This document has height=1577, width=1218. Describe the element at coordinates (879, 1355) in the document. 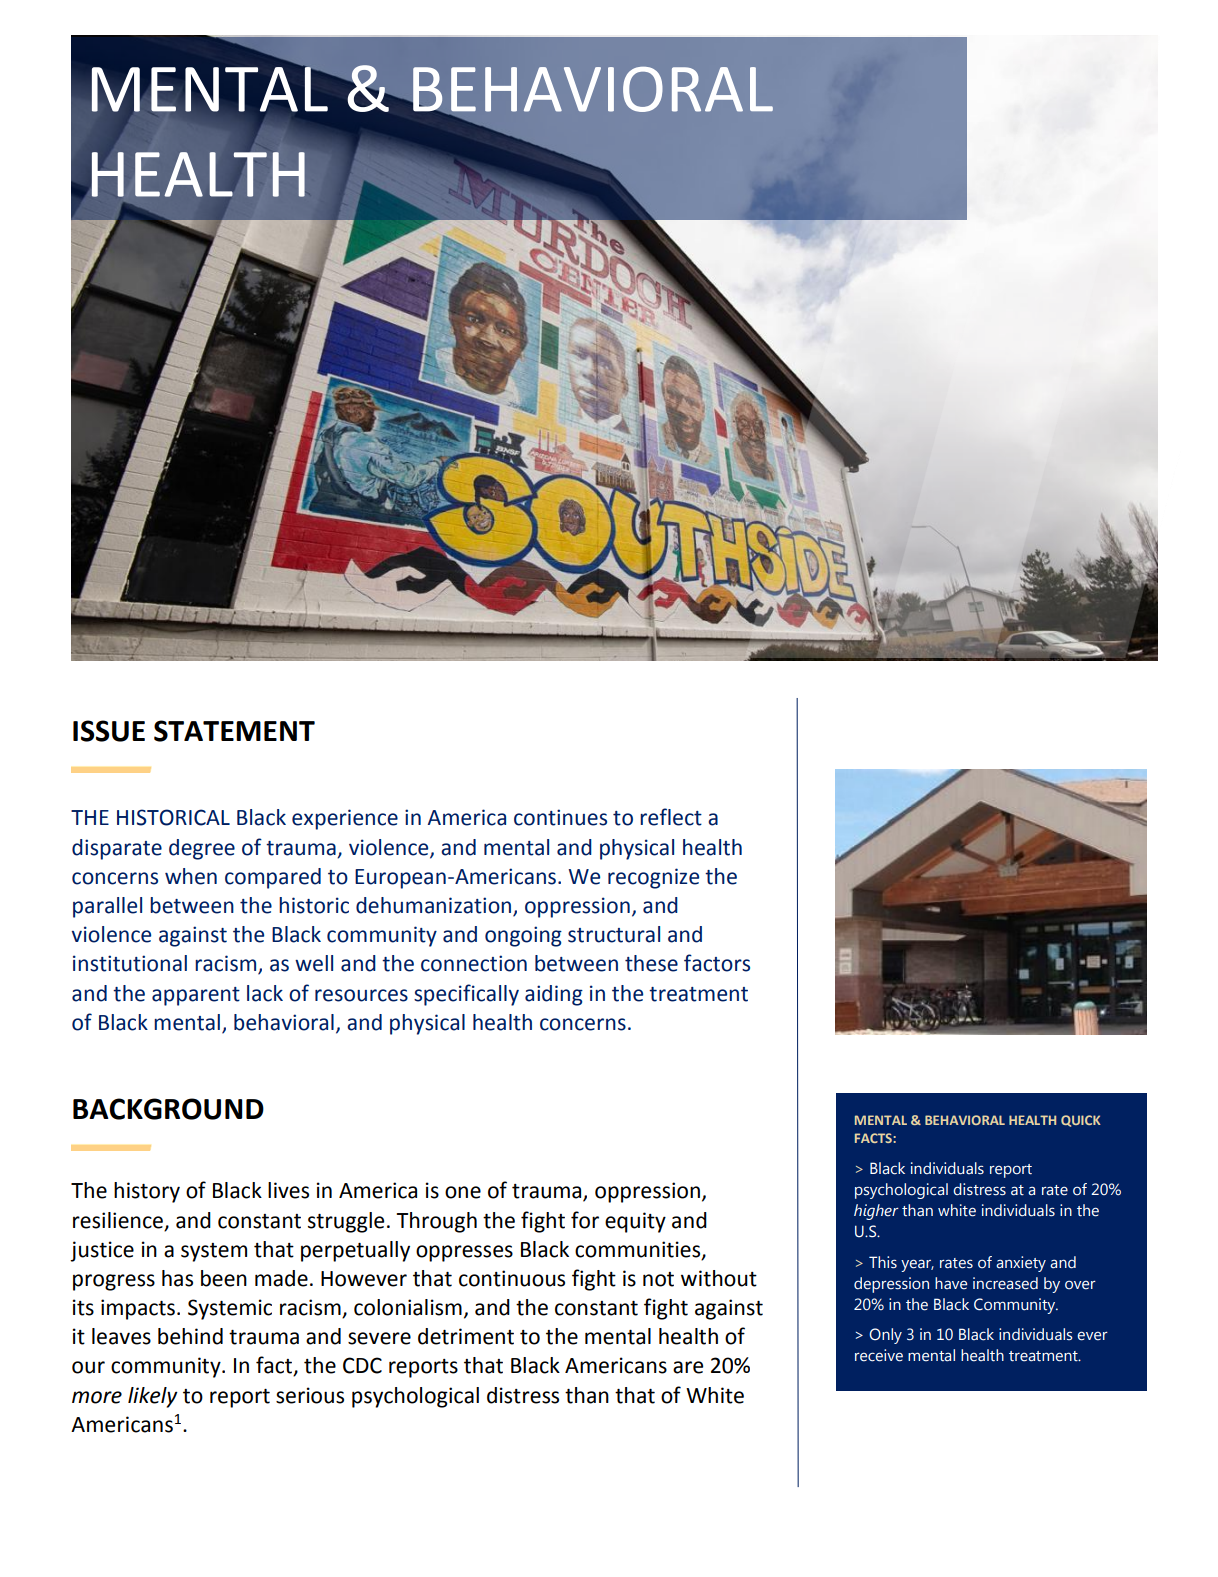

I see `receive` at that location.
